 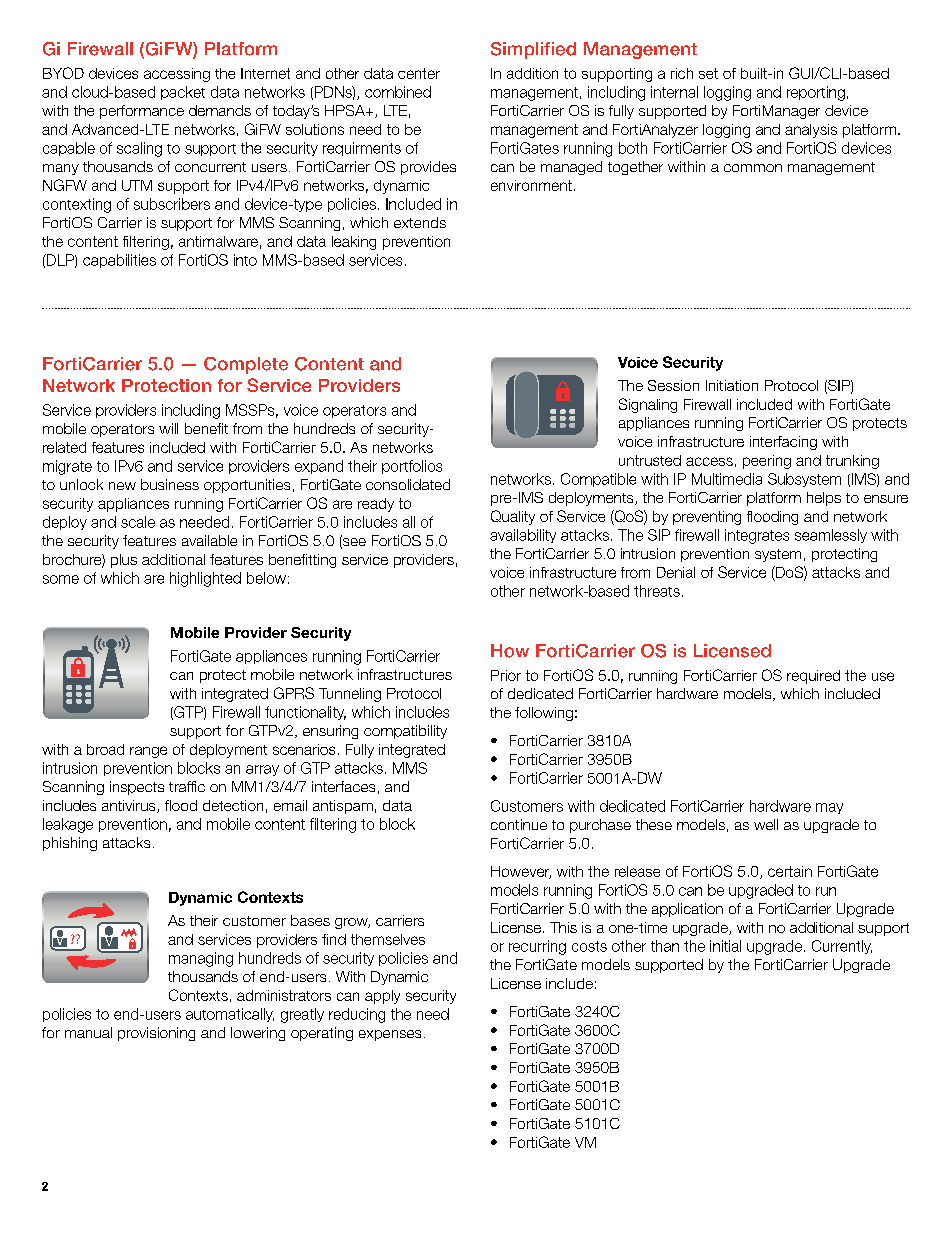 I want to click on will, so click(x=168, y=428).
